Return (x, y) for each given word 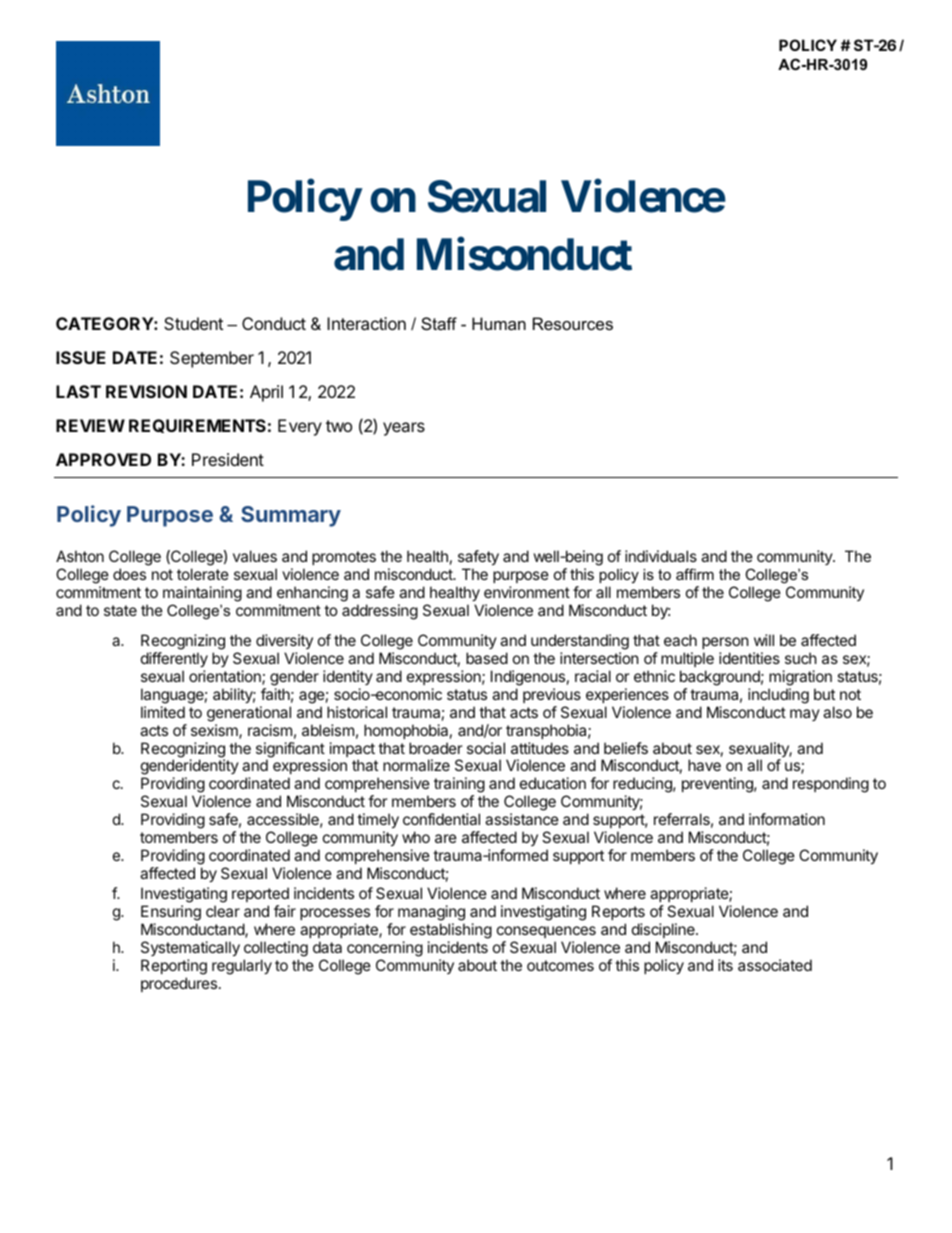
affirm (695, 574)
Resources (573, 323)
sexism (215, 731)
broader (436, 748)
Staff (439, 323)
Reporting (174, 968)
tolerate (203, 574)
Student (193, 323)
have (704, 765)
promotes (344, 558)
